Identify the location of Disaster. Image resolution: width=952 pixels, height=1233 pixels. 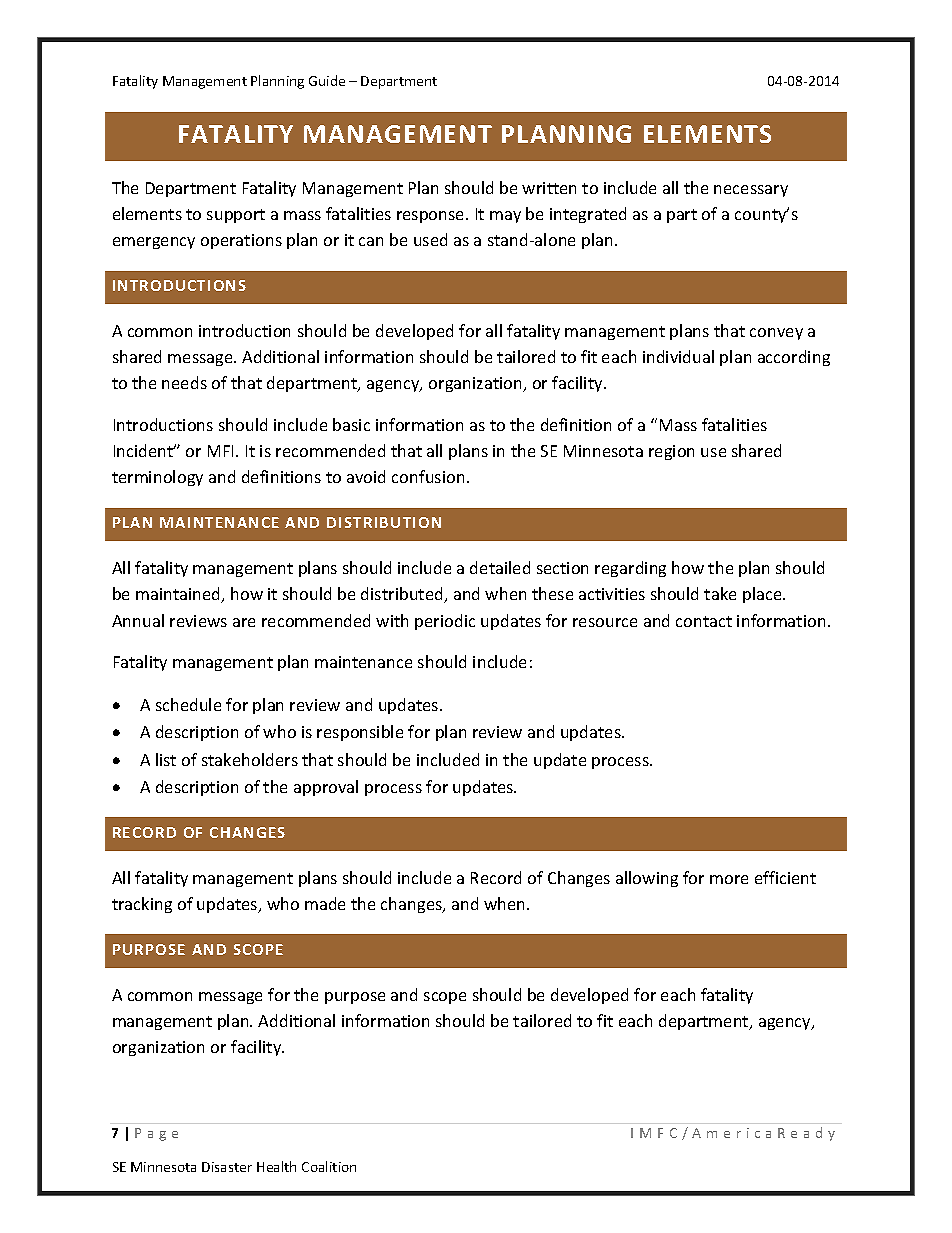
(227, 1167).
